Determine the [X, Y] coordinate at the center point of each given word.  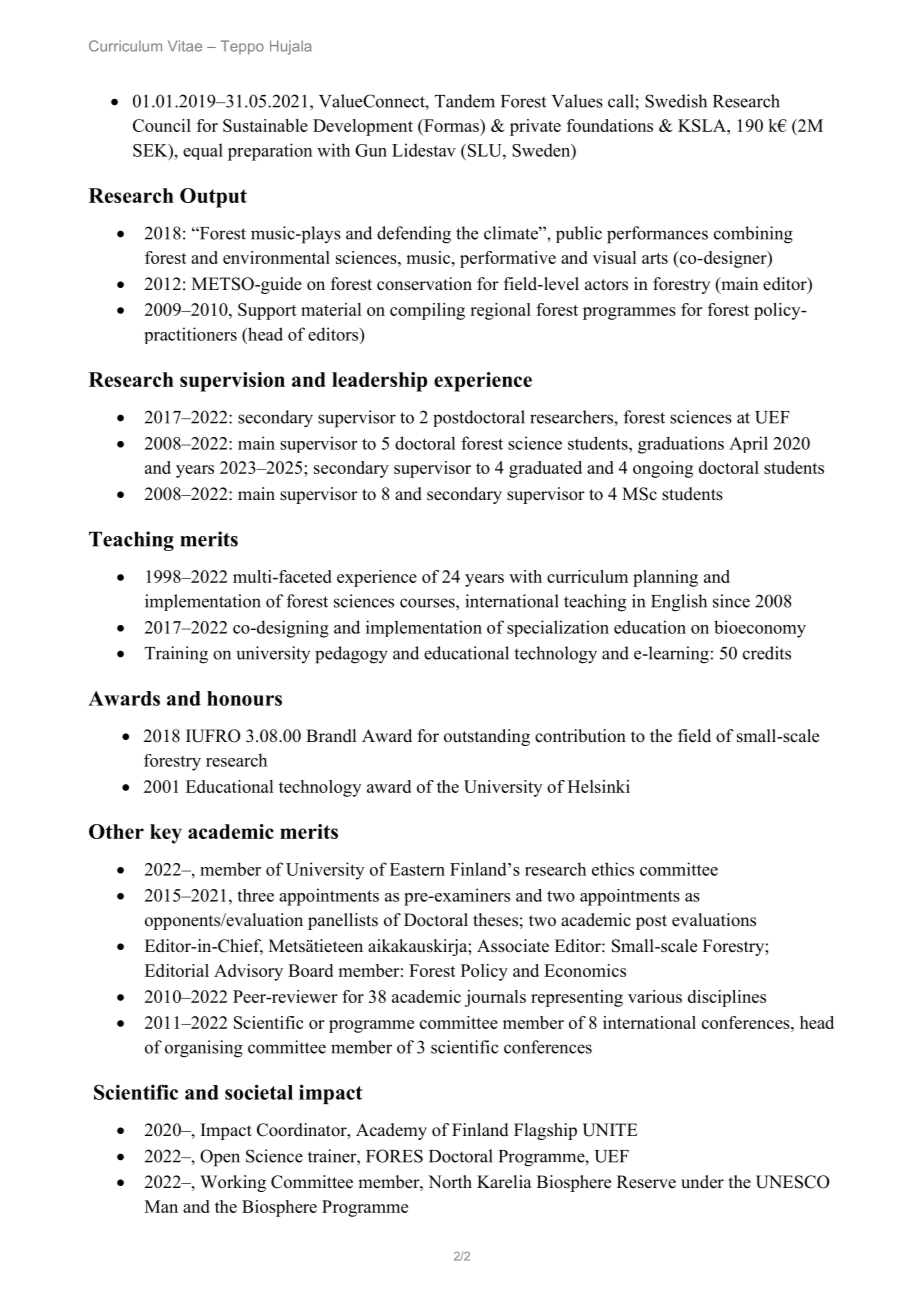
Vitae [185, 46]
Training [176, 655]
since [731, 601]
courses [428, 603]
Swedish [676, 101]
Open [220, 1158]
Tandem [465, 101]
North [450, 1182]
